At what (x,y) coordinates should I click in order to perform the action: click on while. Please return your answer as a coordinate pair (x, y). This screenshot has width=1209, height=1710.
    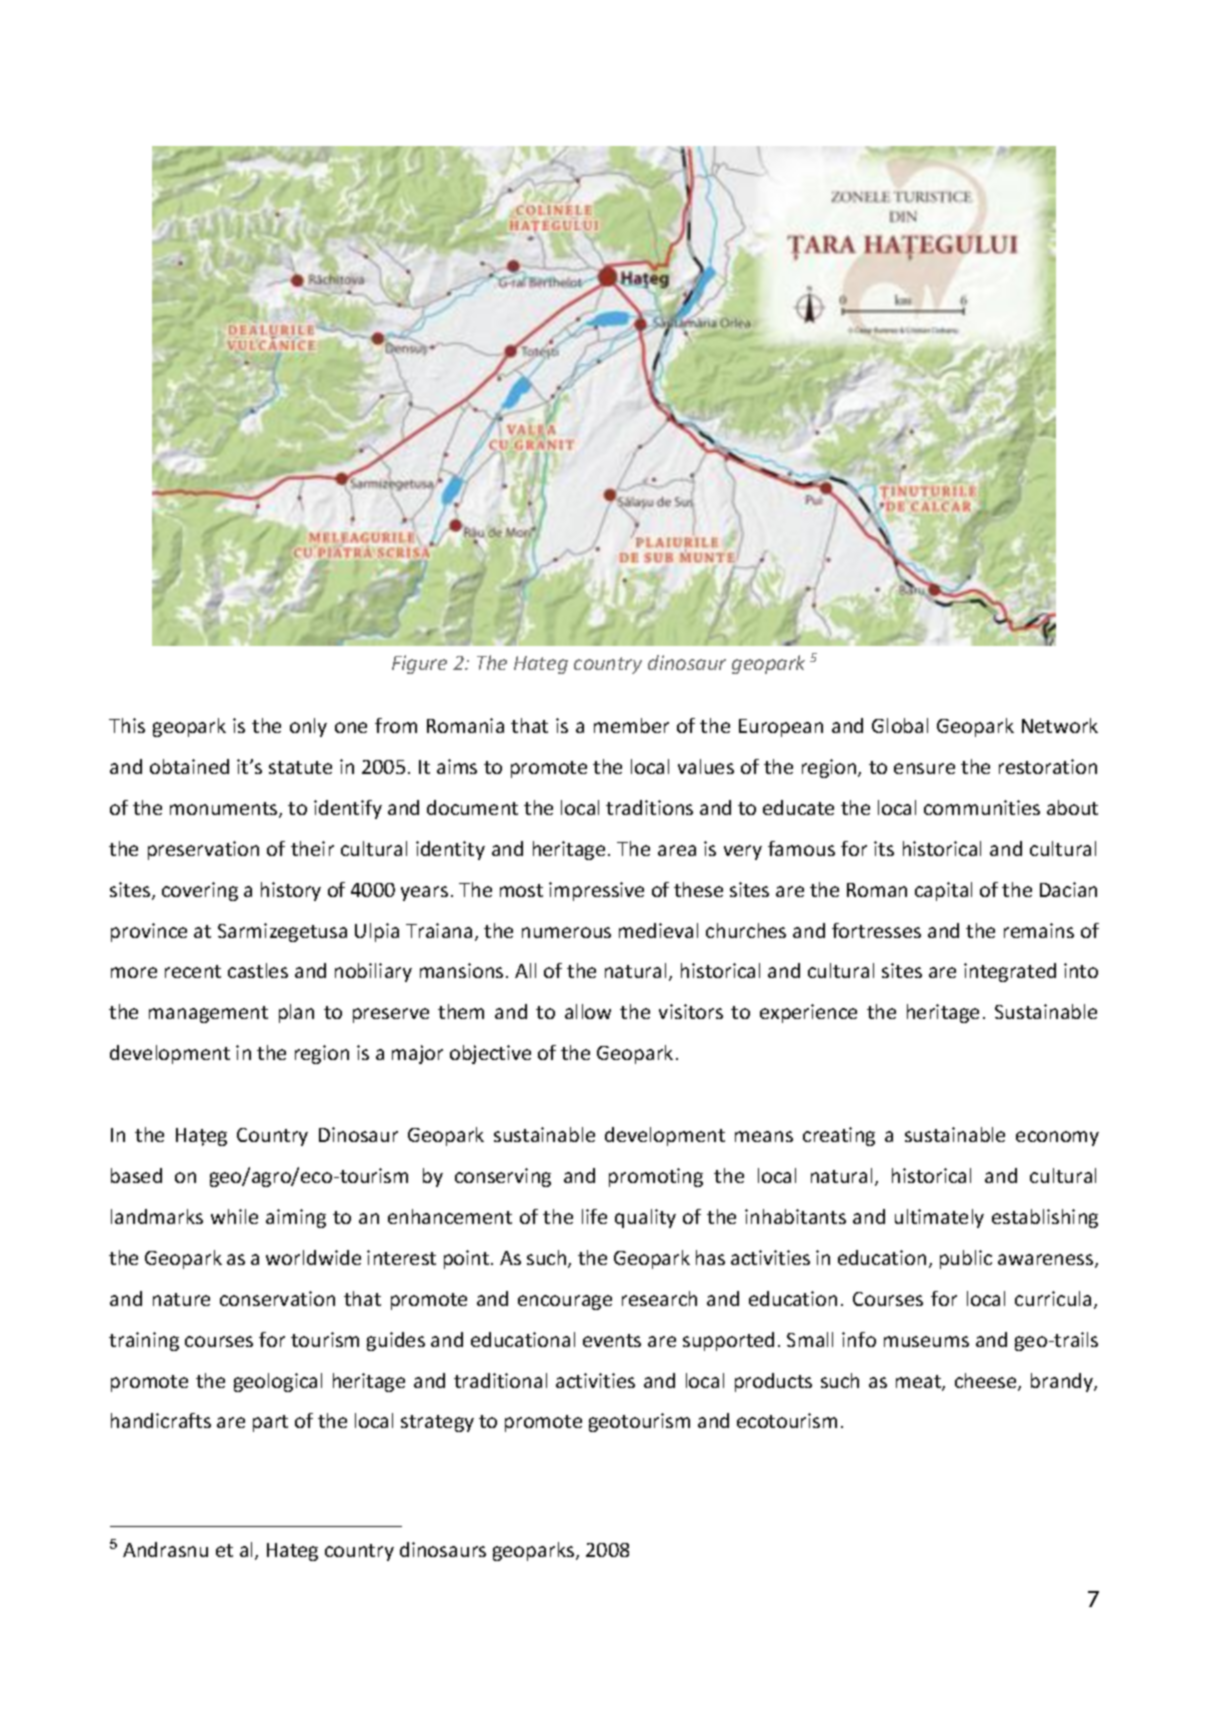
    Looking at the image, I should click on (234, 1216).
